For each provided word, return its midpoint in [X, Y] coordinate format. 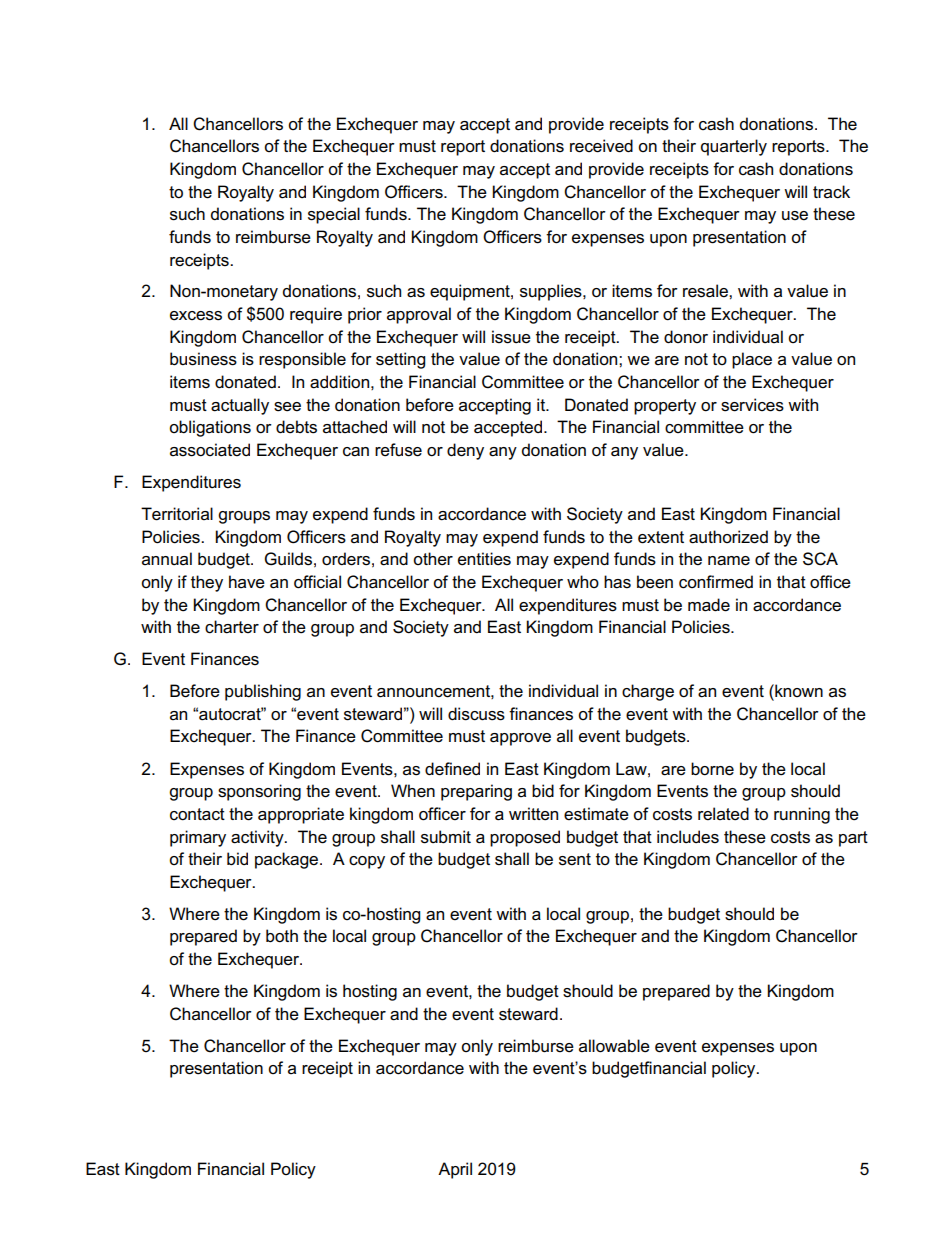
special [334, 215]
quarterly [734, 147]
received [601, 146]
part [853, 839]
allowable [614, 1046]
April [455, 1170]
